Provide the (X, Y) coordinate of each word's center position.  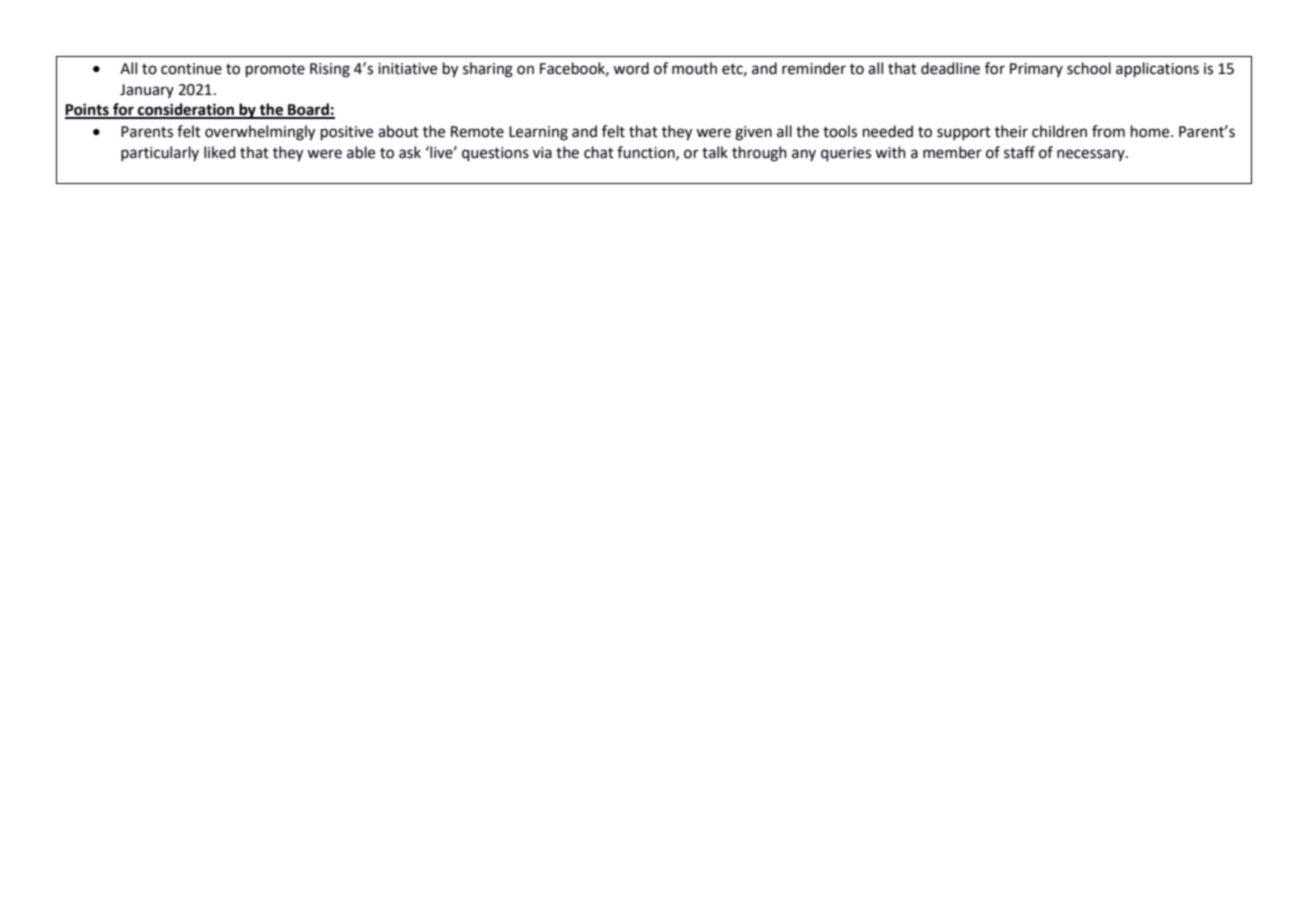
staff (1019, 152)
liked (219, 152)
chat (599, 152)
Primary (1036, 70)
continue (191, 69)
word (631, 68)
